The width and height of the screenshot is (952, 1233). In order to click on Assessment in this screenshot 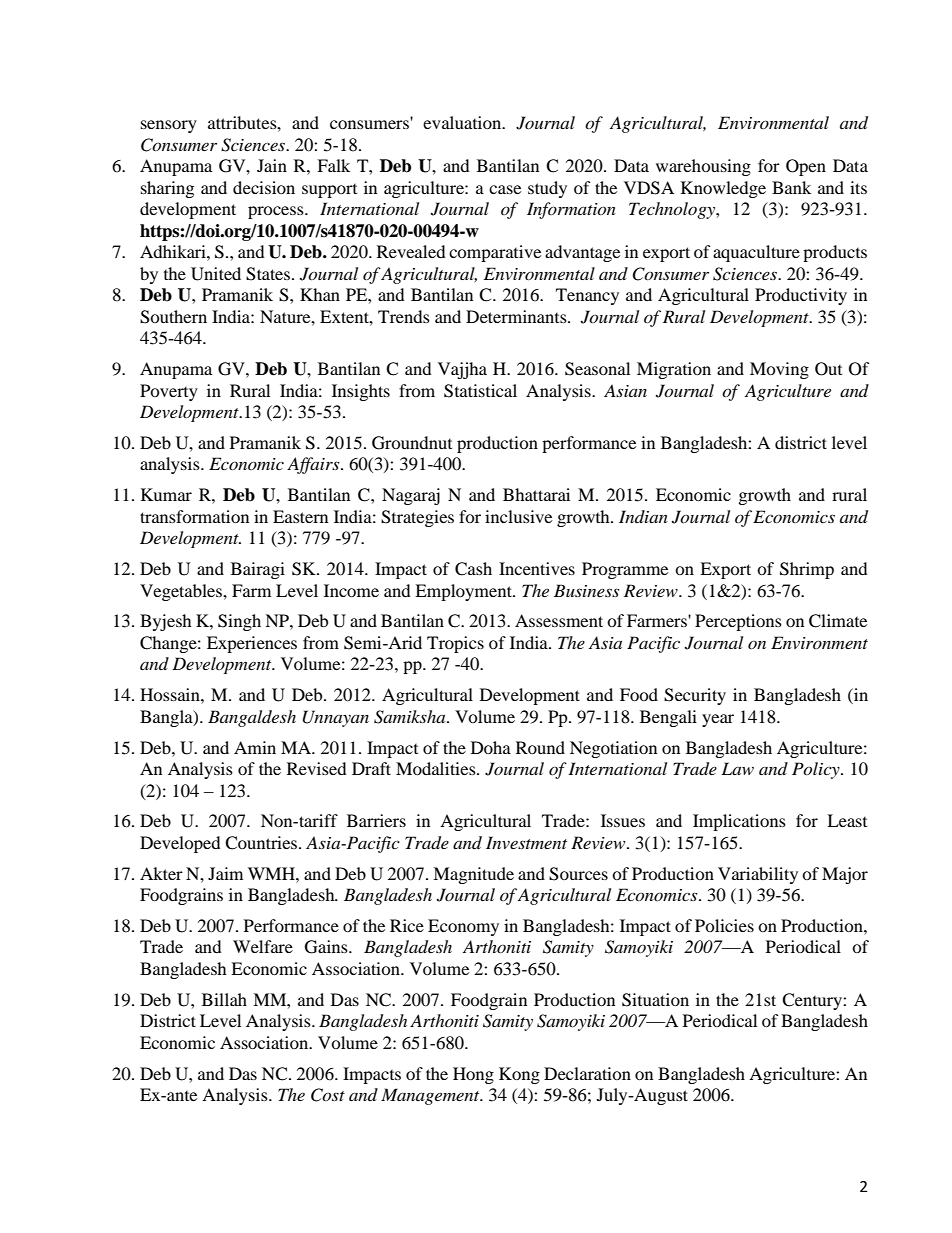, I will do `click(559, 620)`.
